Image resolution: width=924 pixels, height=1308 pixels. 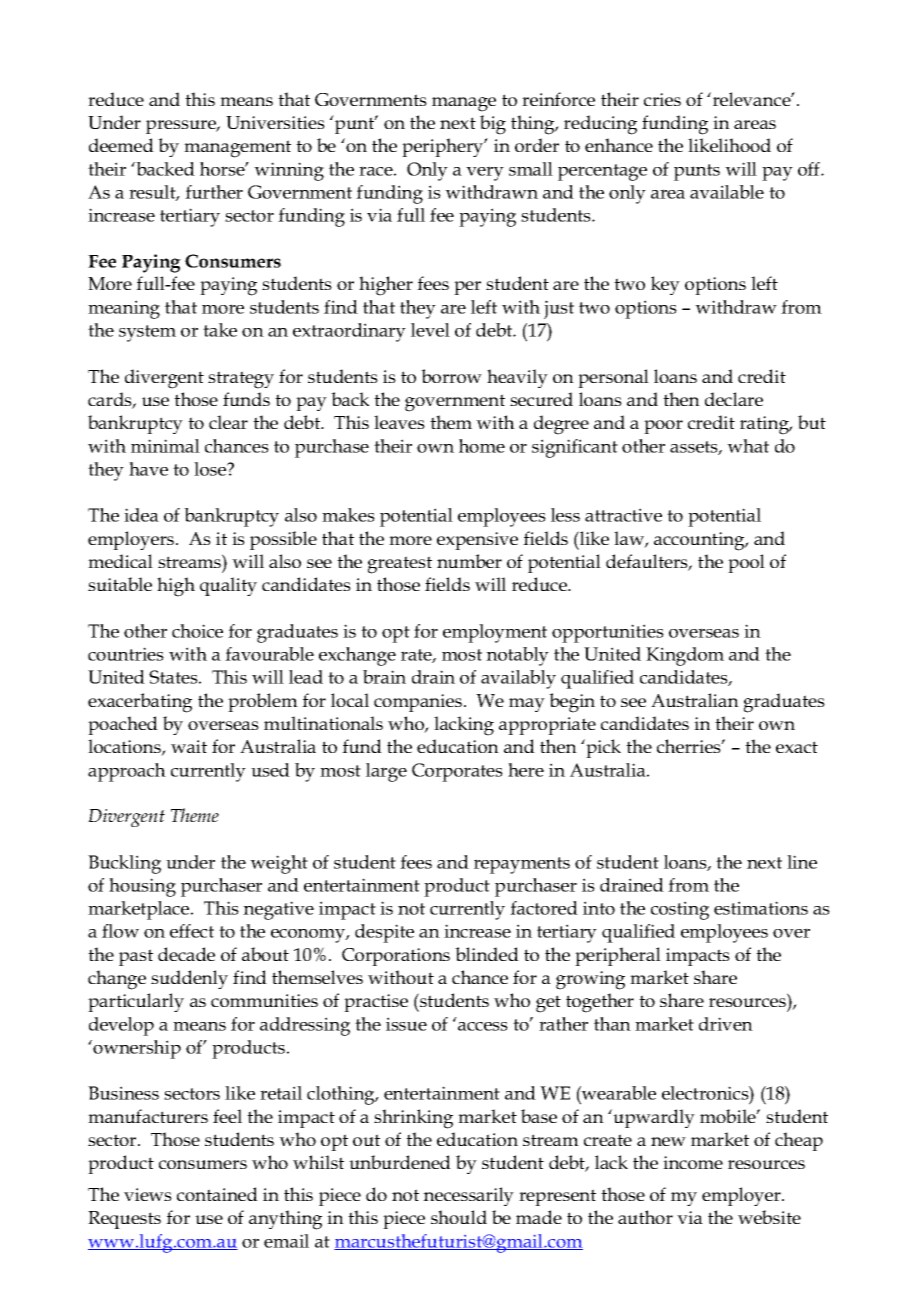 What do you see at coordinates (493, 125) in the screenshot?
I see `big` at bounding box center [493, 125].
